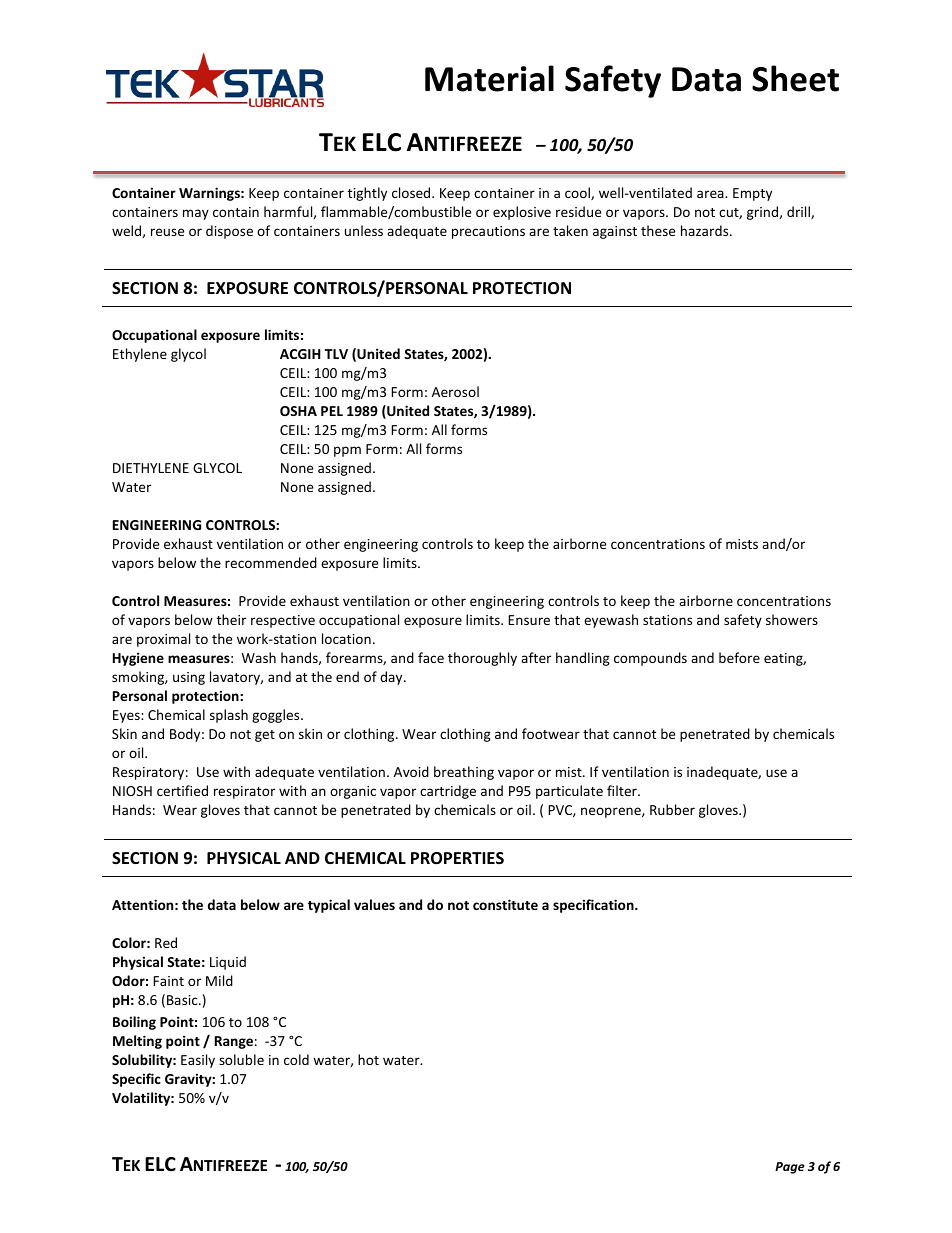  What do you see at coordinates (455, 391) in the image?
I see `Aerosol` at bounding box center [455, 391].
